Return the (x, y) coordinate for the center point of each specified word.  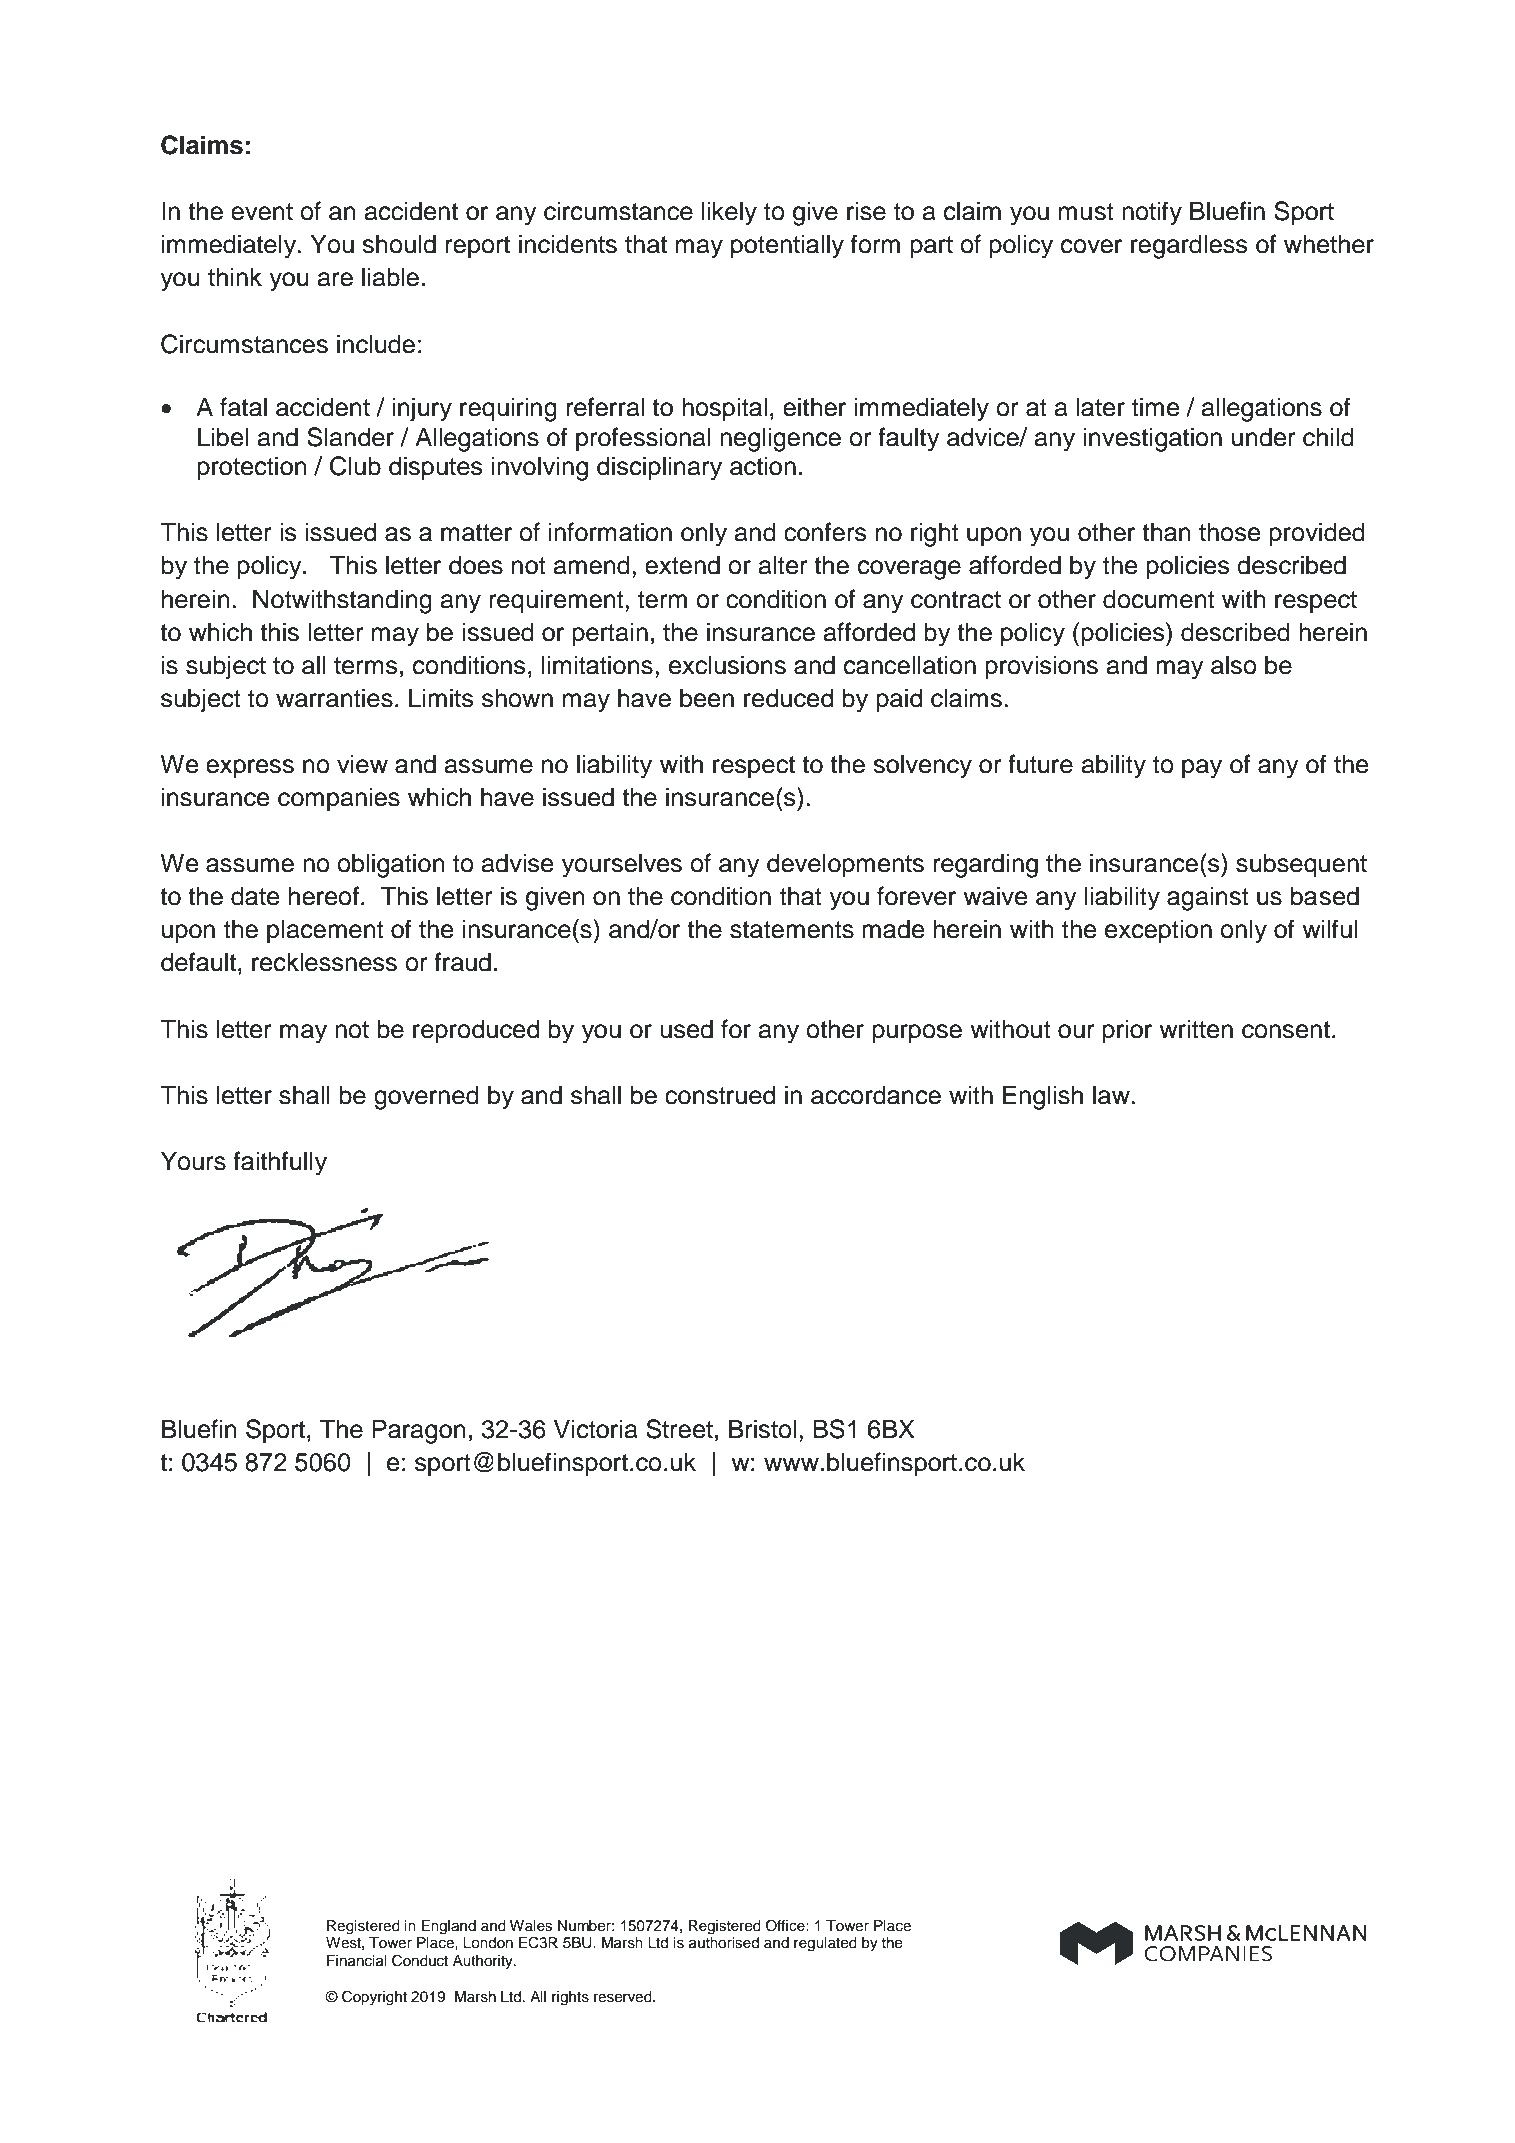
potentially (787, 246)
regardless (1189, 246)
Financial (356, 1961)
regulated (825, 1944)
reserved (624, 1997)
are (335, 279)
